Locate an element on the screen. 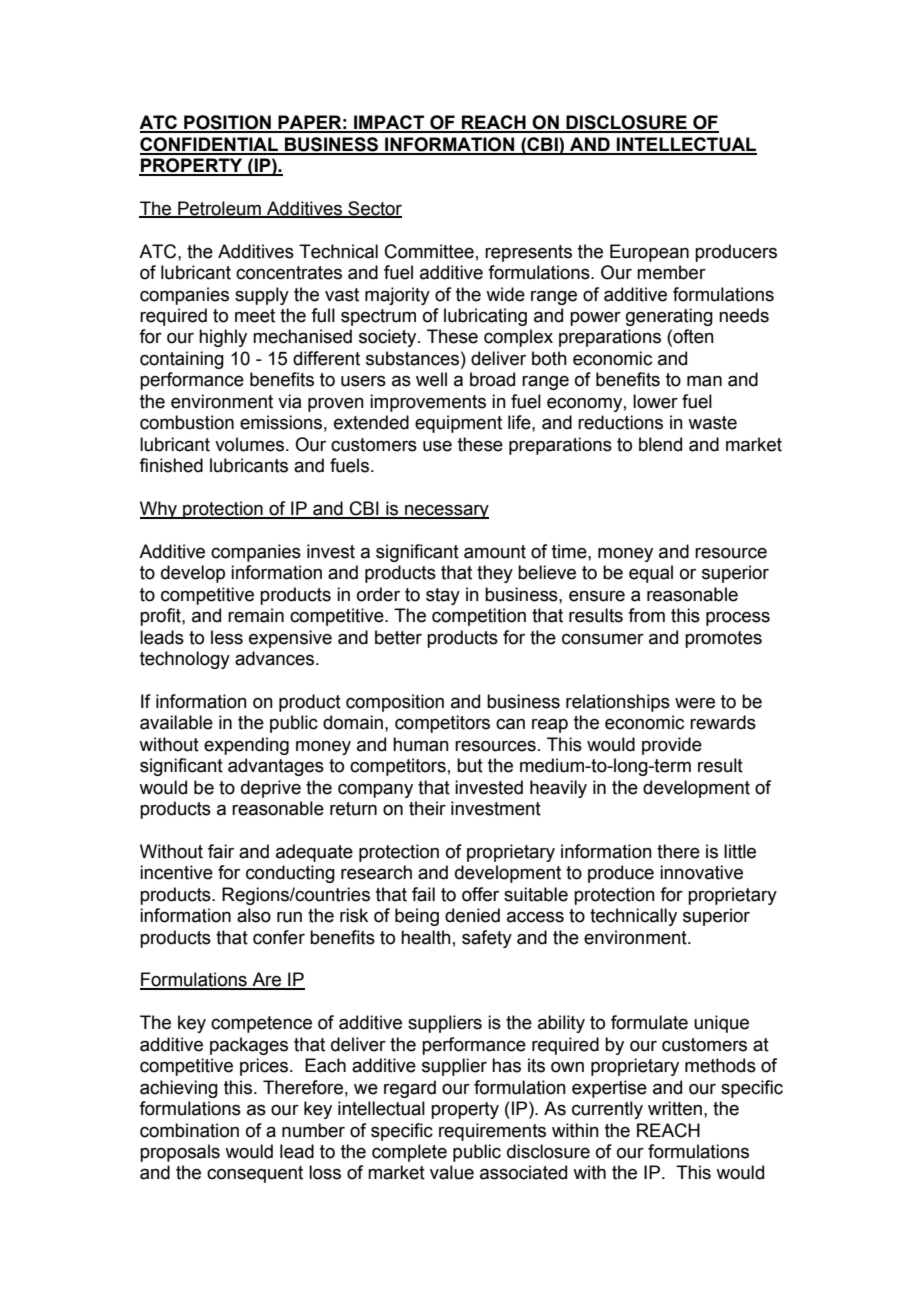 The width and height of the screenshot is (924, 1308). from is located at coordinates (646, 615).
